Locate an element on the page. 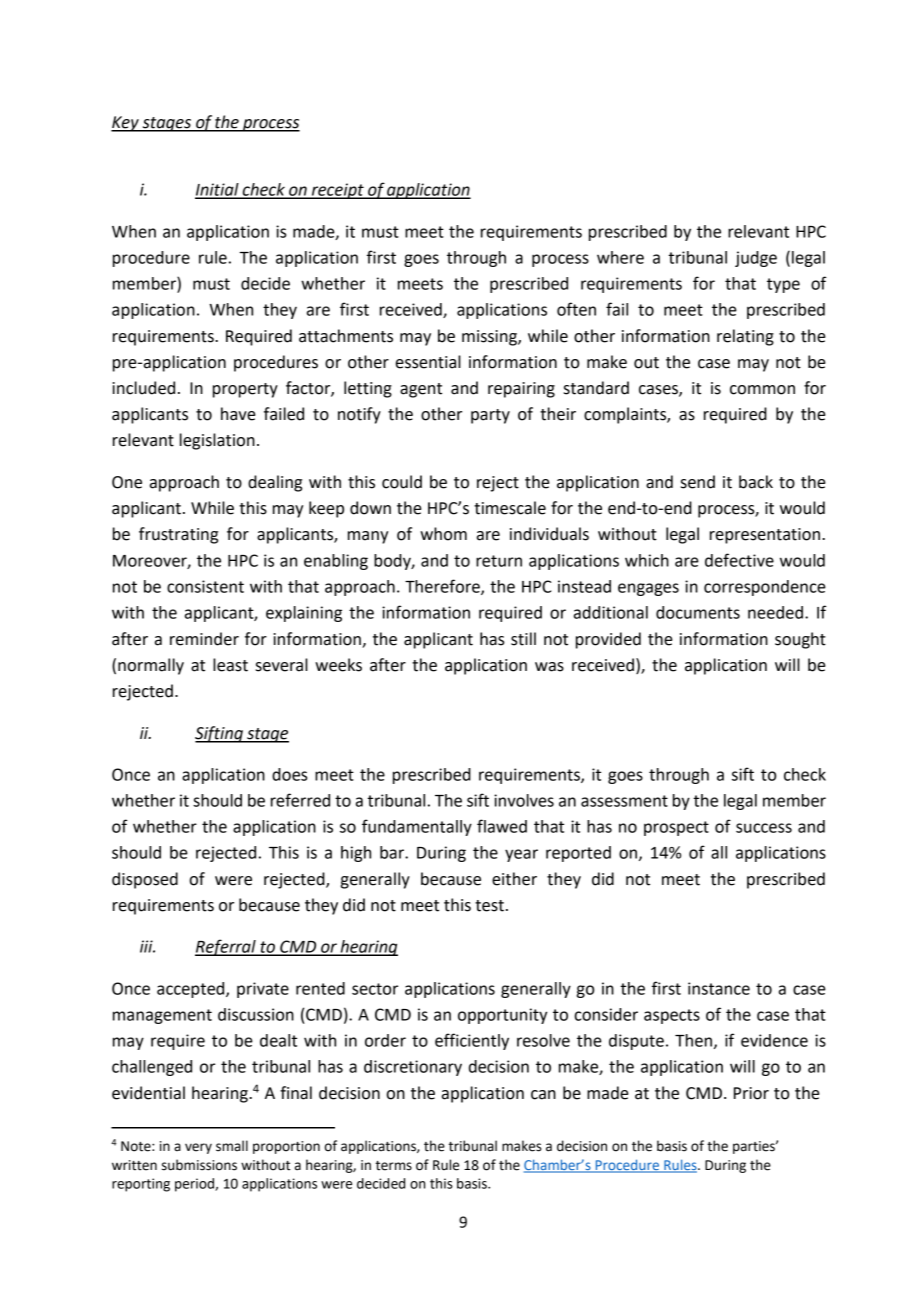 The image size is (924, 1307). receipt is located at coordinates (338, 191).
